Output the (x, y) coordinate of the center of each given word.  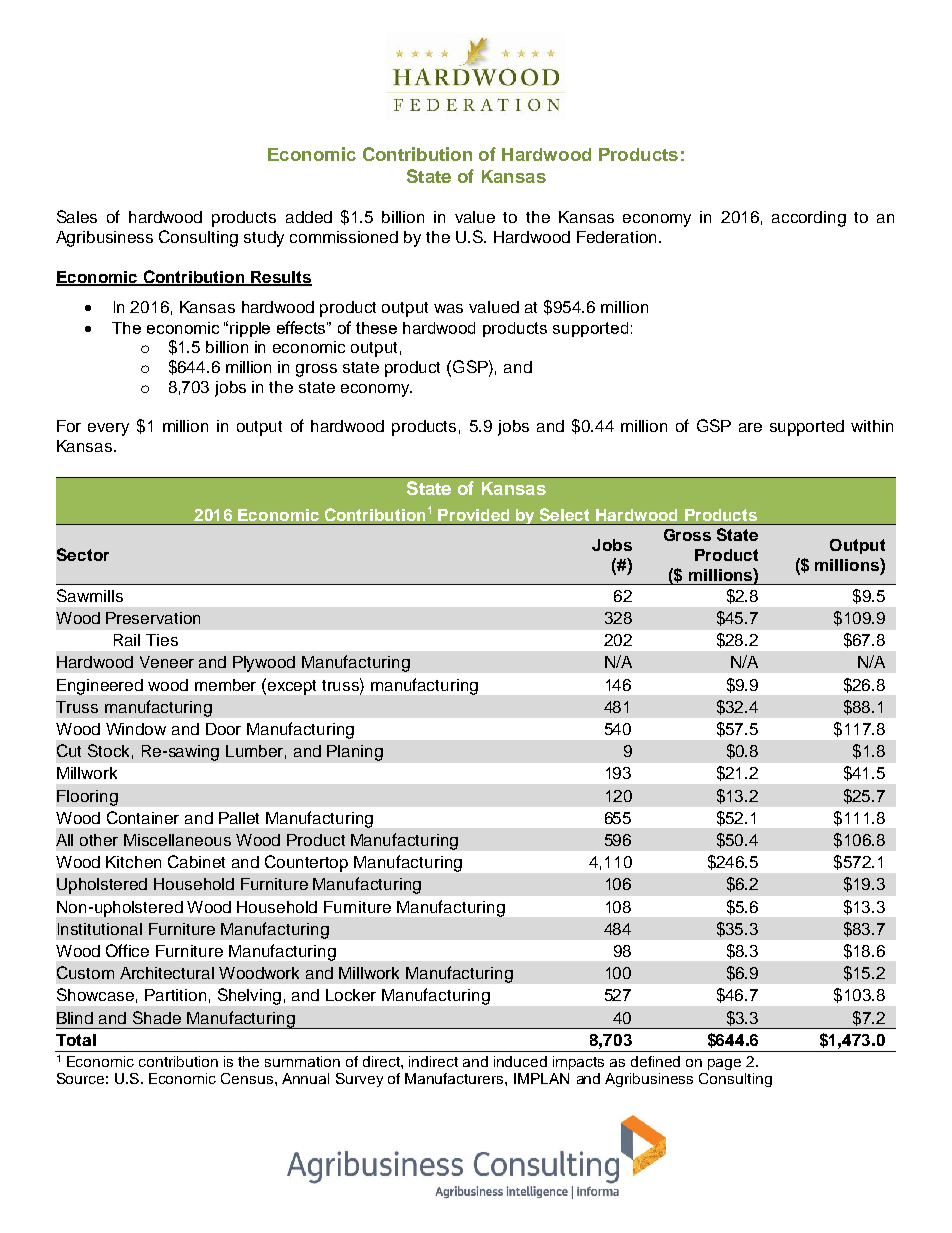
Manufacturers (455, 1078)
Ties (162, 640)
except (292, 687)
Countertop (306, 863)
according (809, 219)
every (108, 429)
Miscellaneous (177, 840)
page (724, 1064)
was (448, 308)
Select (564, 514)
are (750, 427)
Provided (473, 515)
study (264, 239)
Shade (157, 1017)
